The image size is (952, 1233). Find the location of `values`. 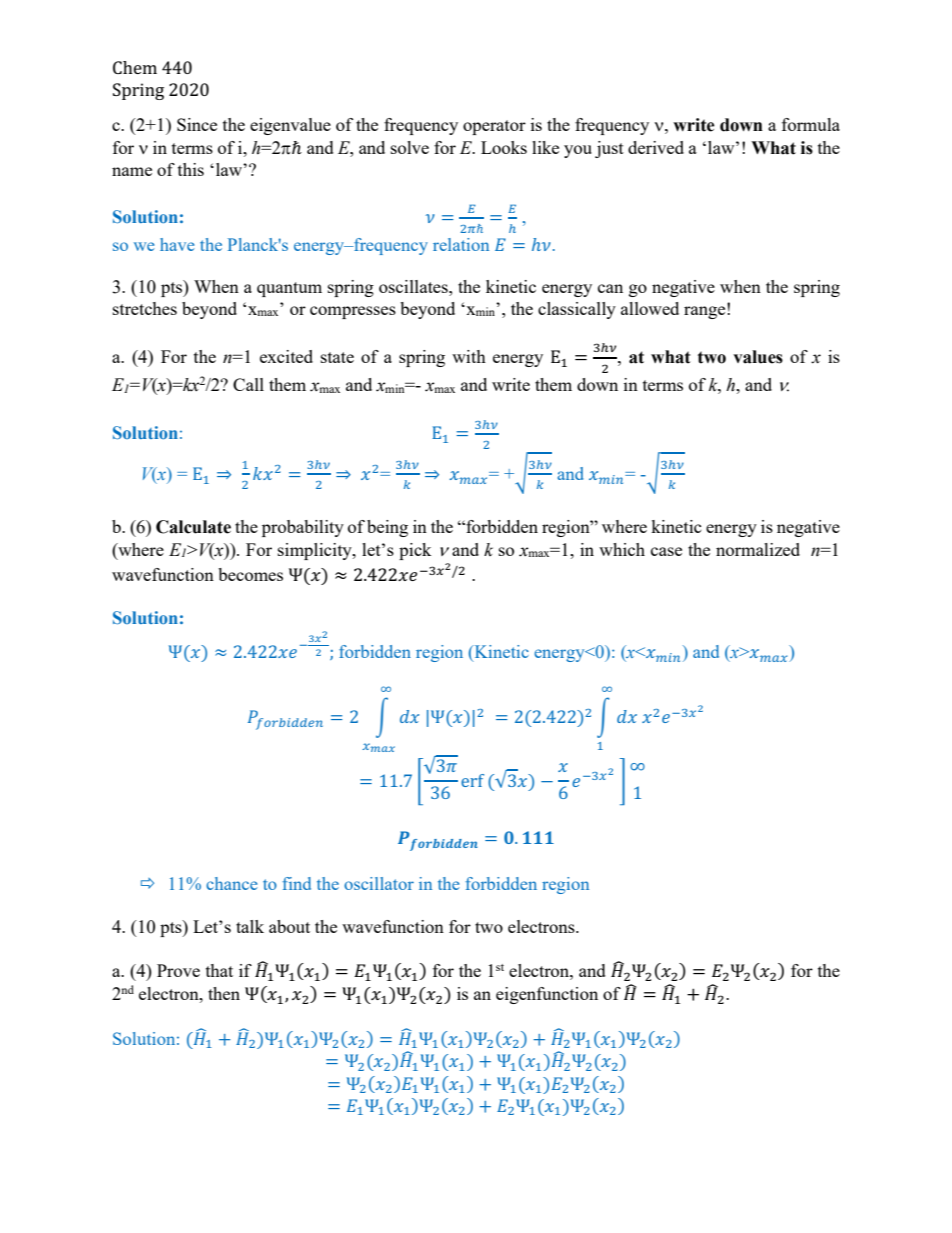

values is located at coordinates (758, 357).
